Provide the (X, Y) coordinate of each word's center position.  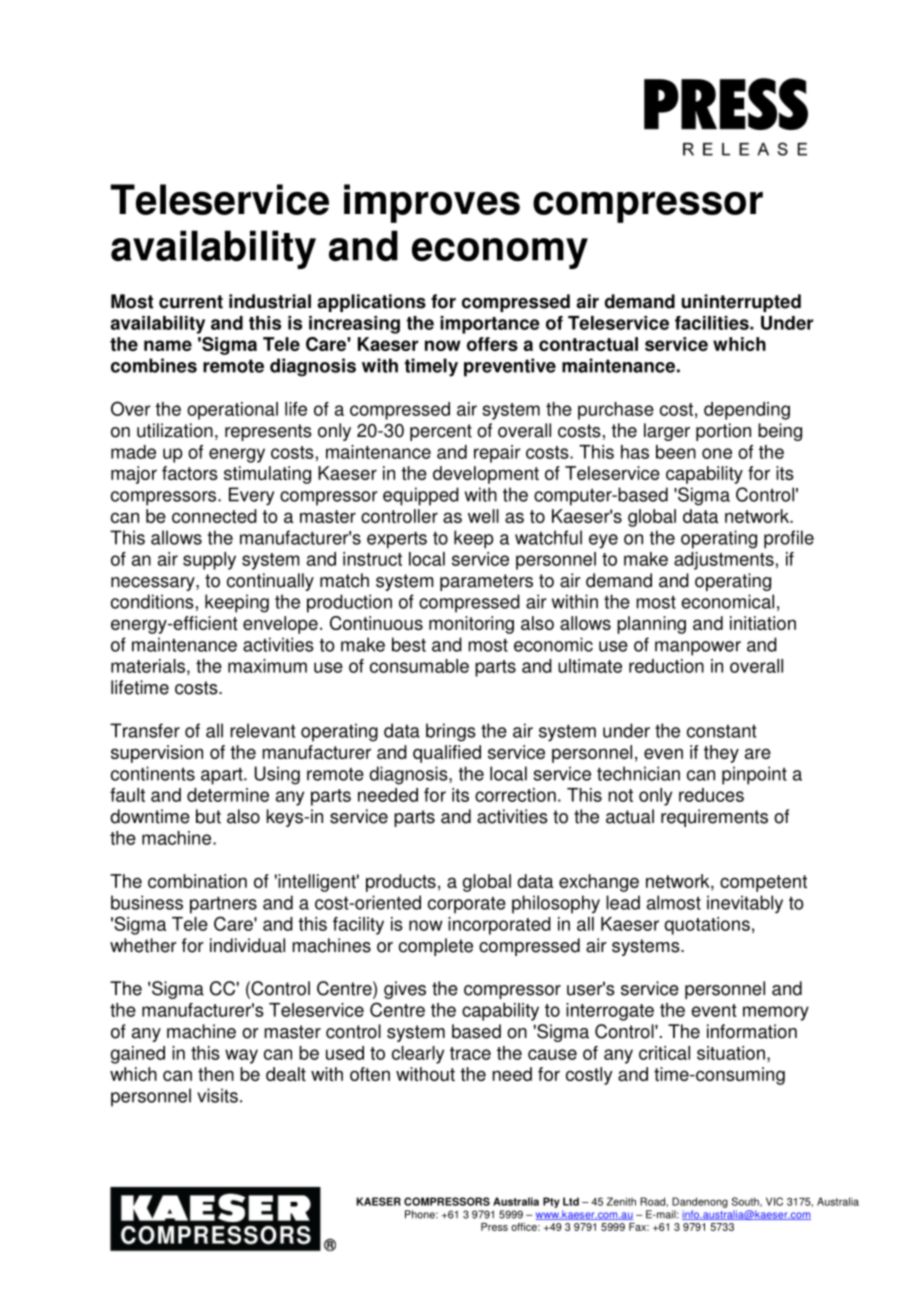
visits (217, 1095)
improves (432, 203)
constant (721, 731)
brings (451, 732)
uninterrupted (741, 303)
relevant (262, 730)
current (191, 302)
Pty (551, 1202)
